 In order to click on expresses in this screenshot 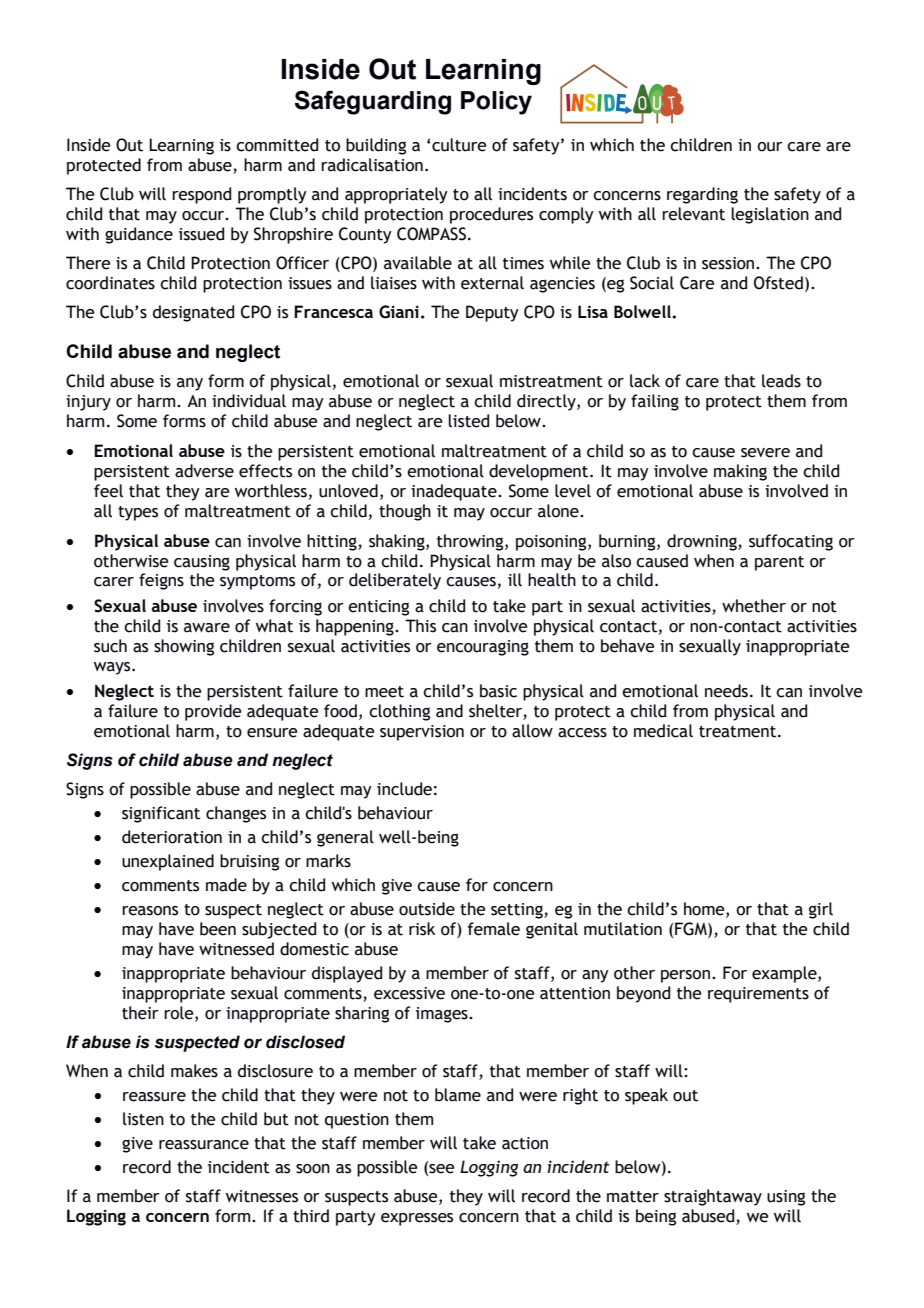, I will do `click(417, 1219)`.
